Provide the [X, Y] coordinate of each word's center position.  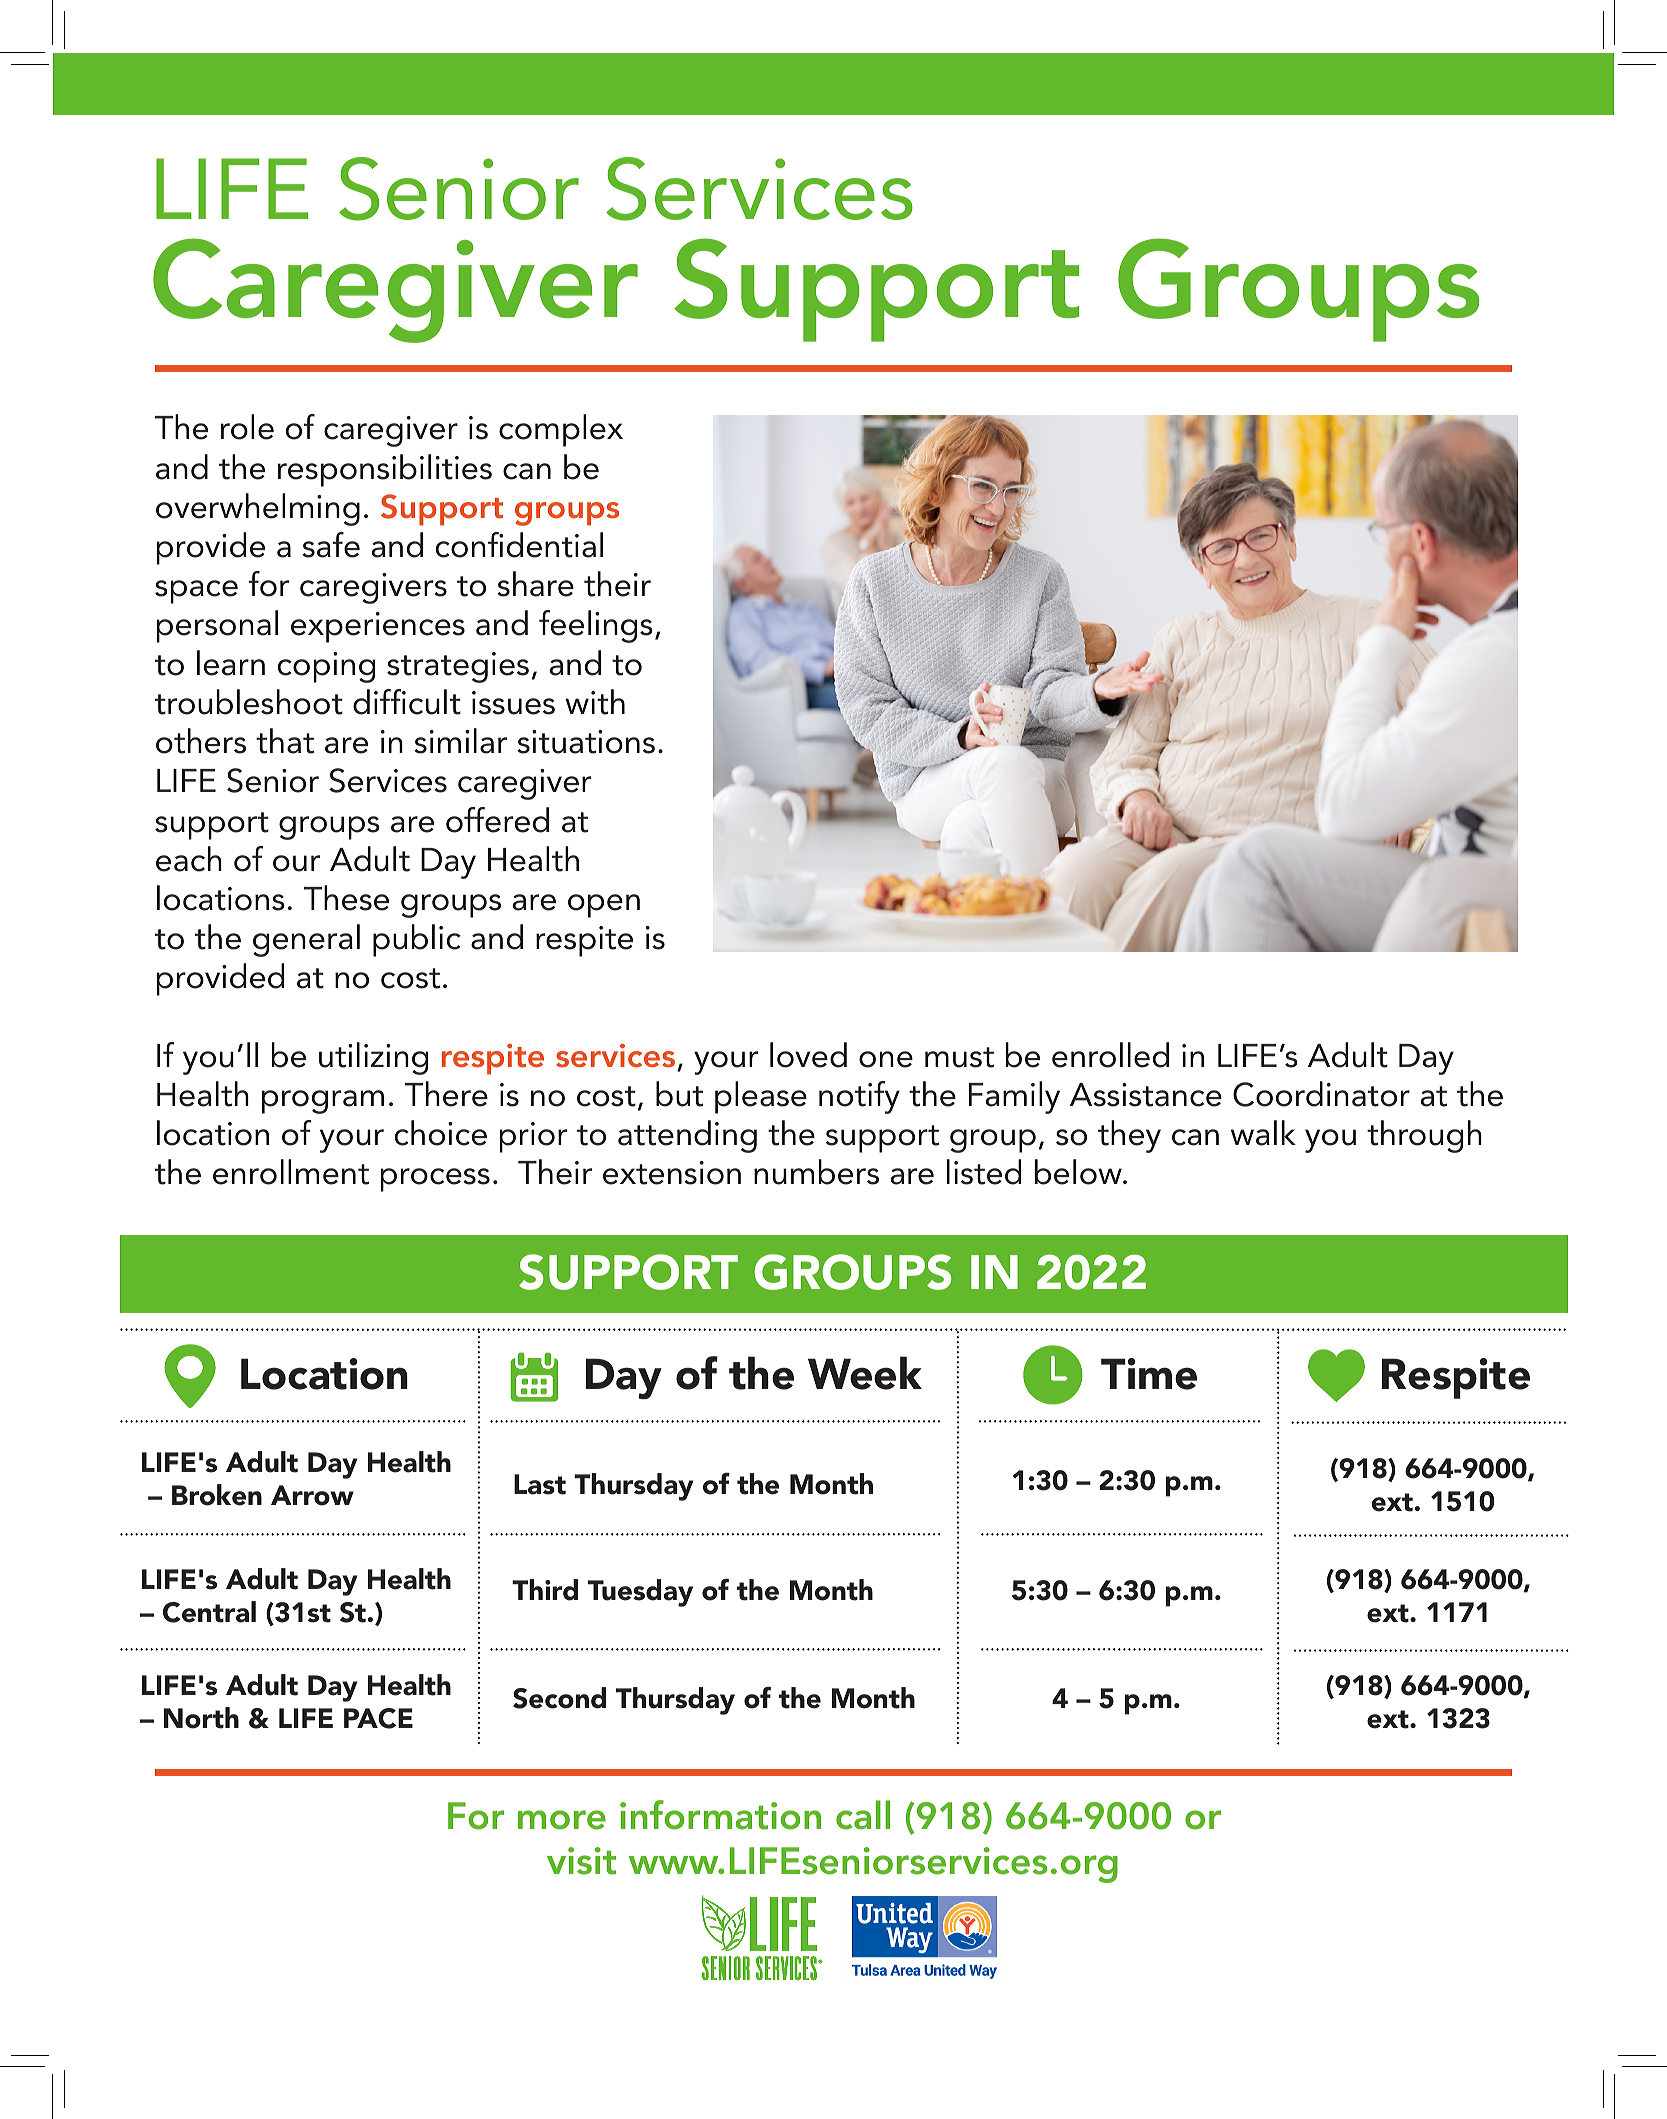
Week [865, 1373]
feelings [596, 626]
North [201, 1718]
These [346, 898]
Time [1149, 1374]
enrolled [1110, 1055]
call [863, 1815]
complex [561, 430]
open [604, 906]
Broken [217, 1495]
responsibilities [385, 470]
